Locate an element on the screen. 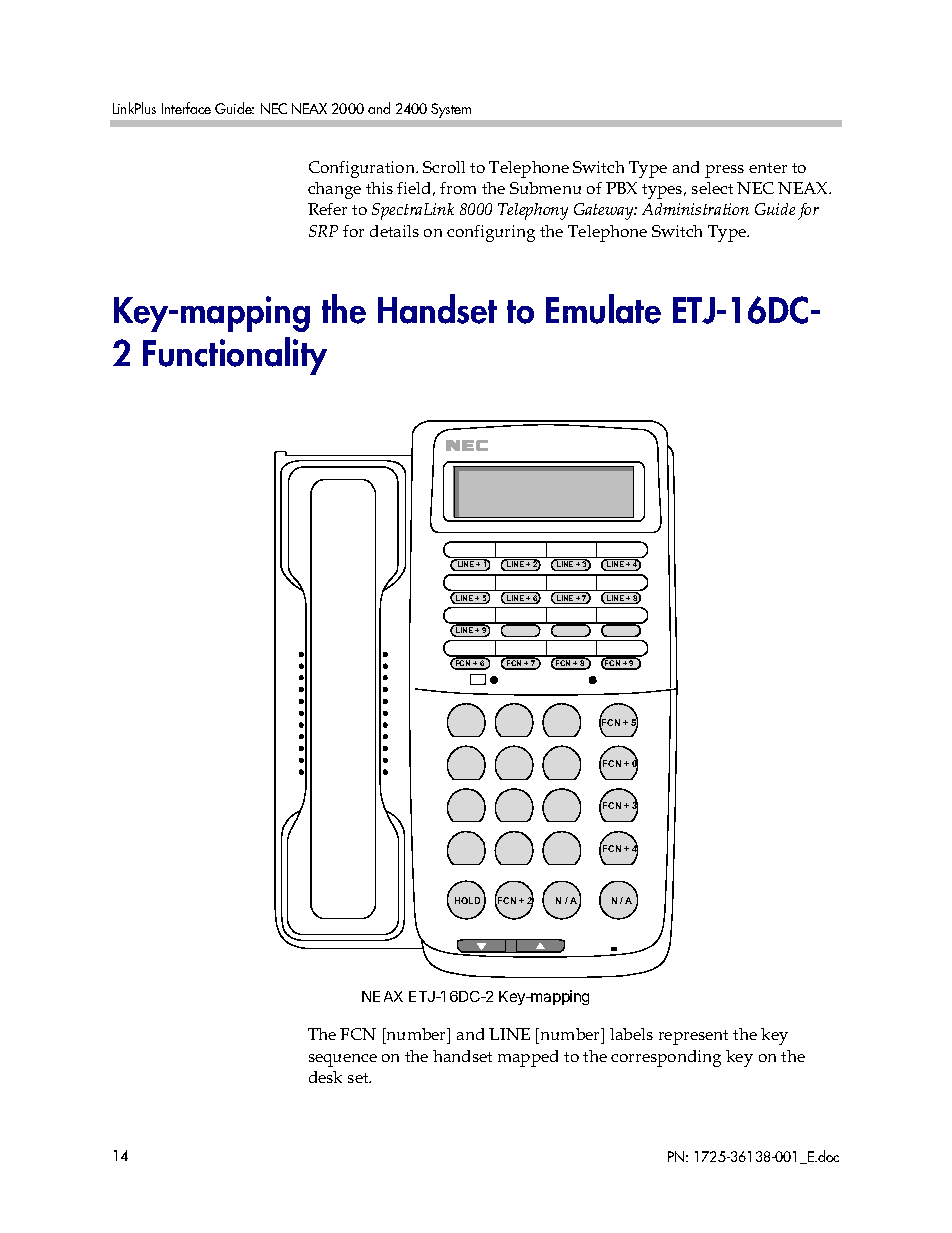 The image size is (952, 1233). corresponding is located at coordinates (666, 1058).
